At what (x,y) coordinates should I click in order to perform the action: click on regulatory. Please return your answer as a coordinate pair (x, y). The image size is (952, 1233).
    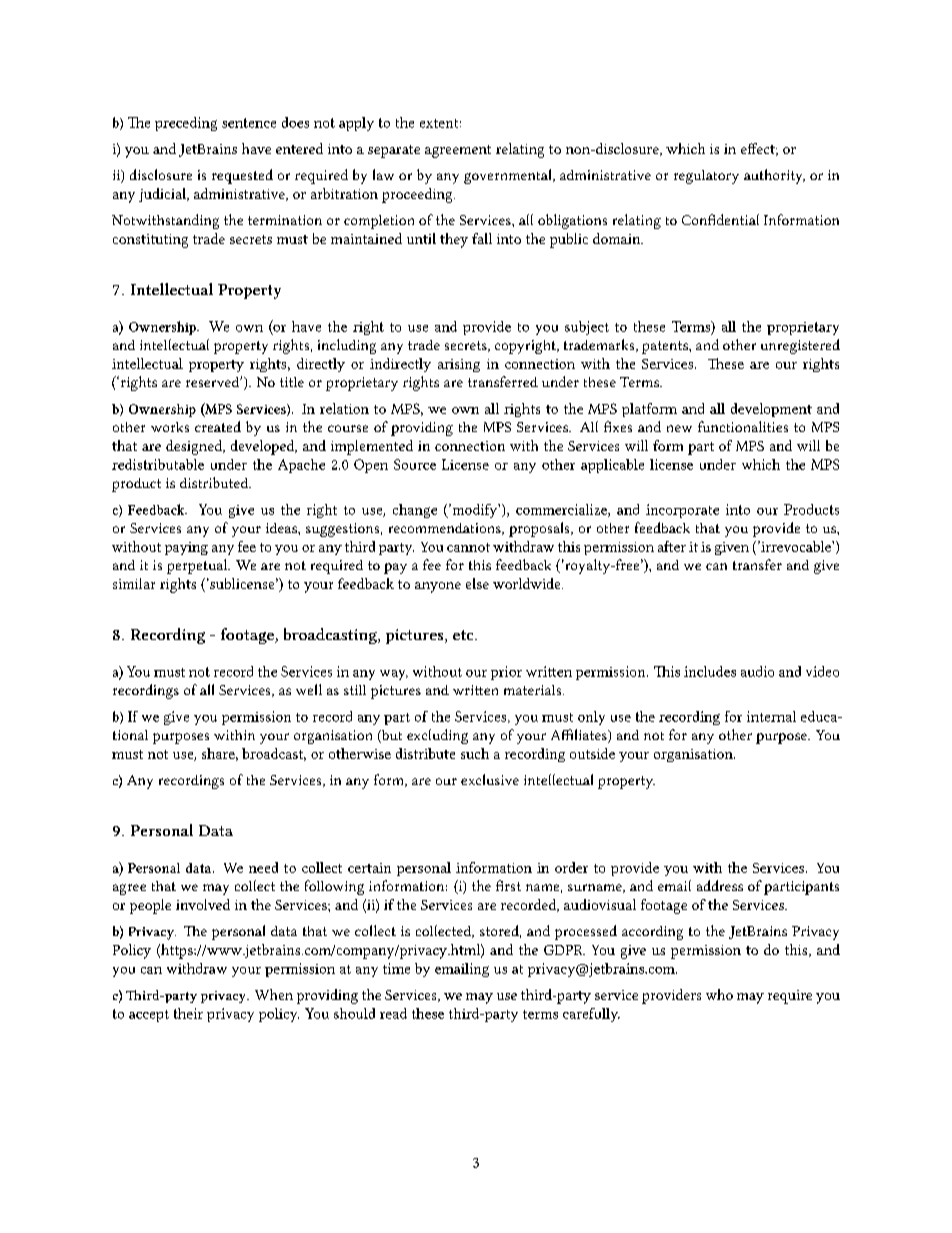
    Looking at the image, I should click on (706, 177).
